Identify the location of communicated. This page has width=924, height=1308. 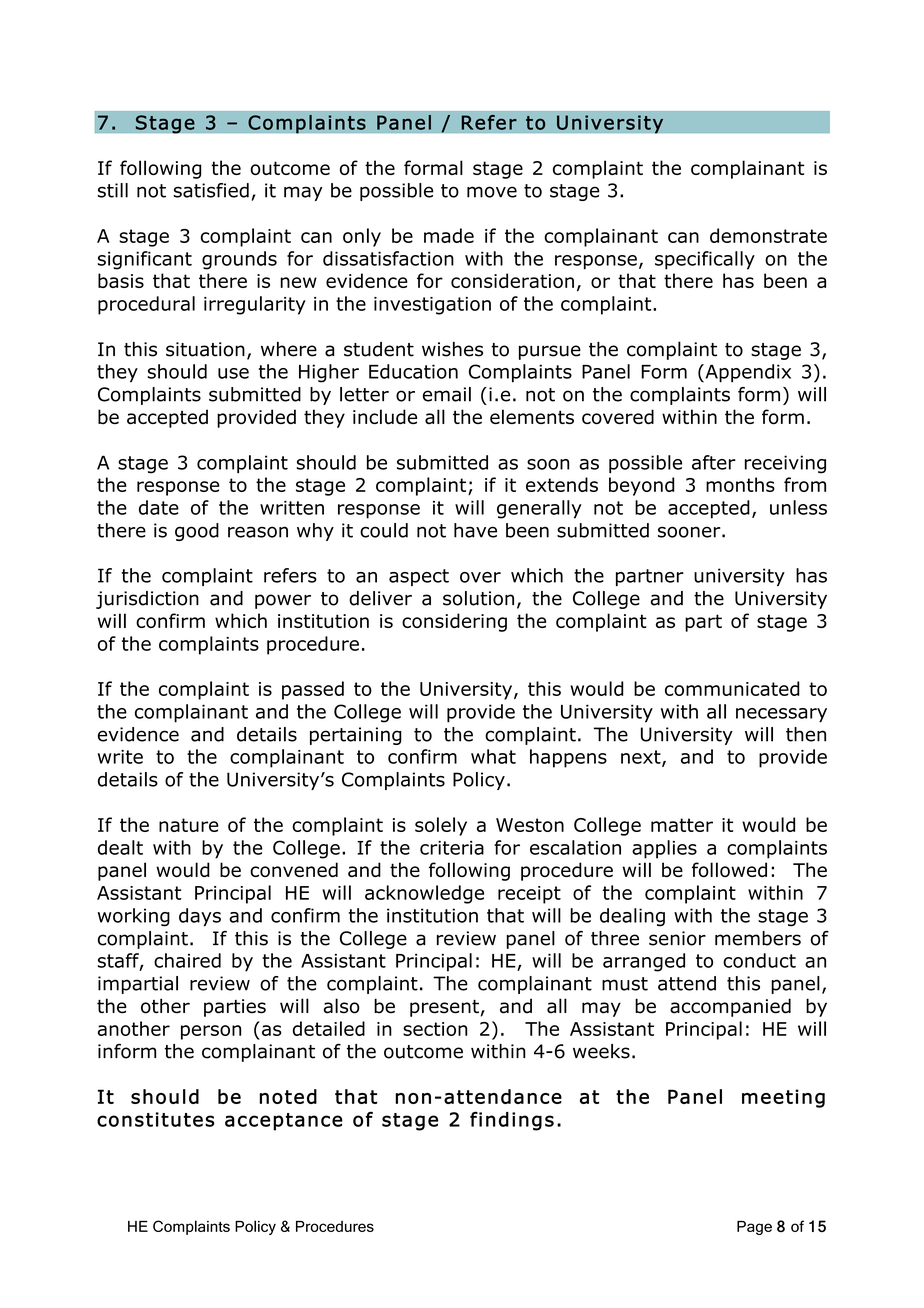
(732, 688).
